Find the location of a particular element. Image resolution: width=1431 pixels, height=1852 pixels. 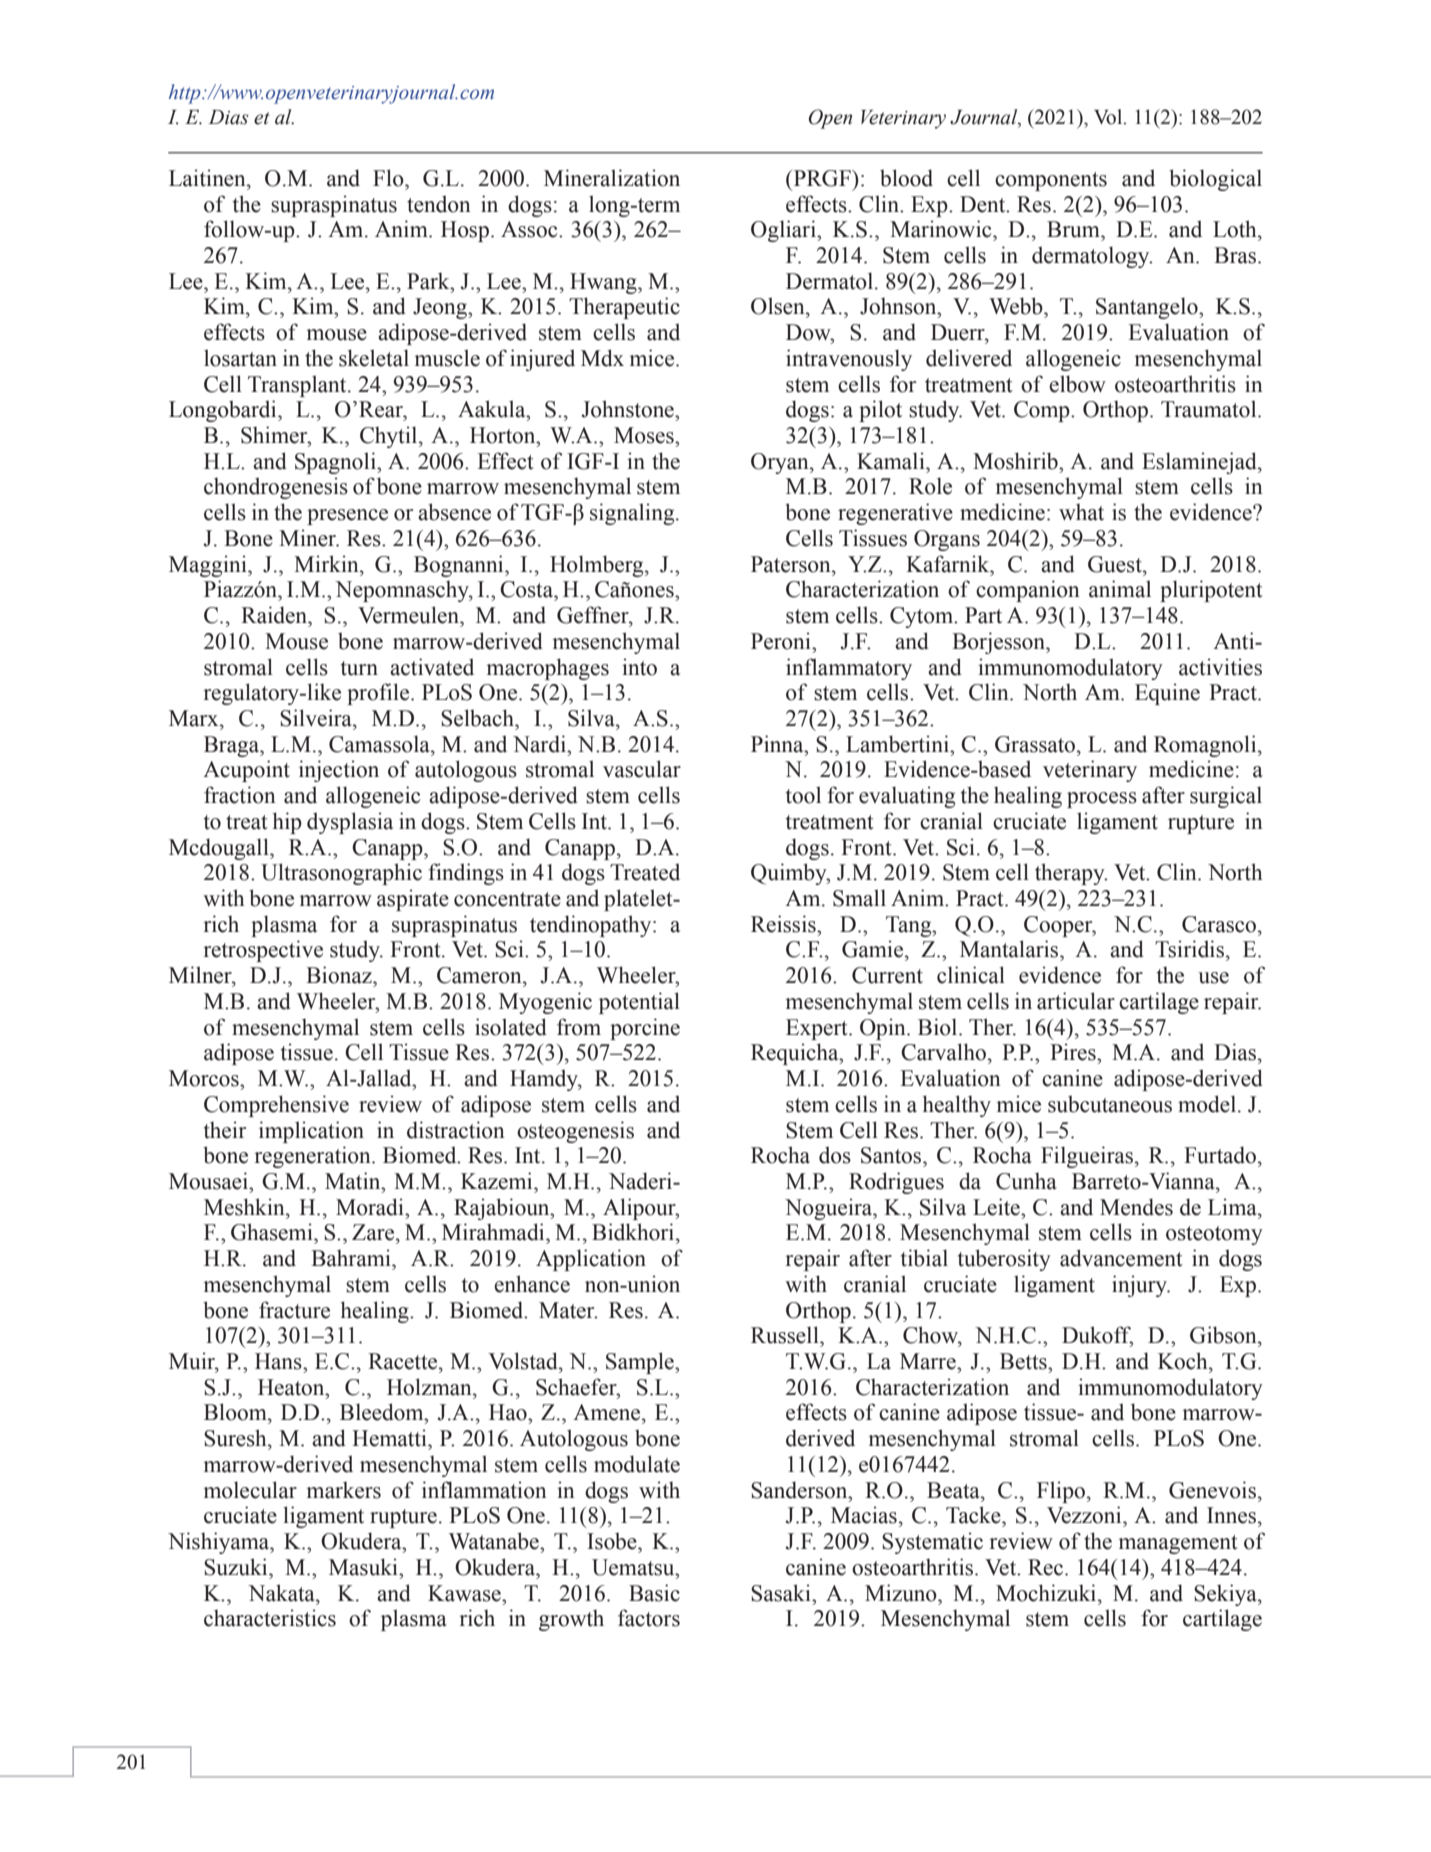

Basic is located at coordinates (654, 1593).
